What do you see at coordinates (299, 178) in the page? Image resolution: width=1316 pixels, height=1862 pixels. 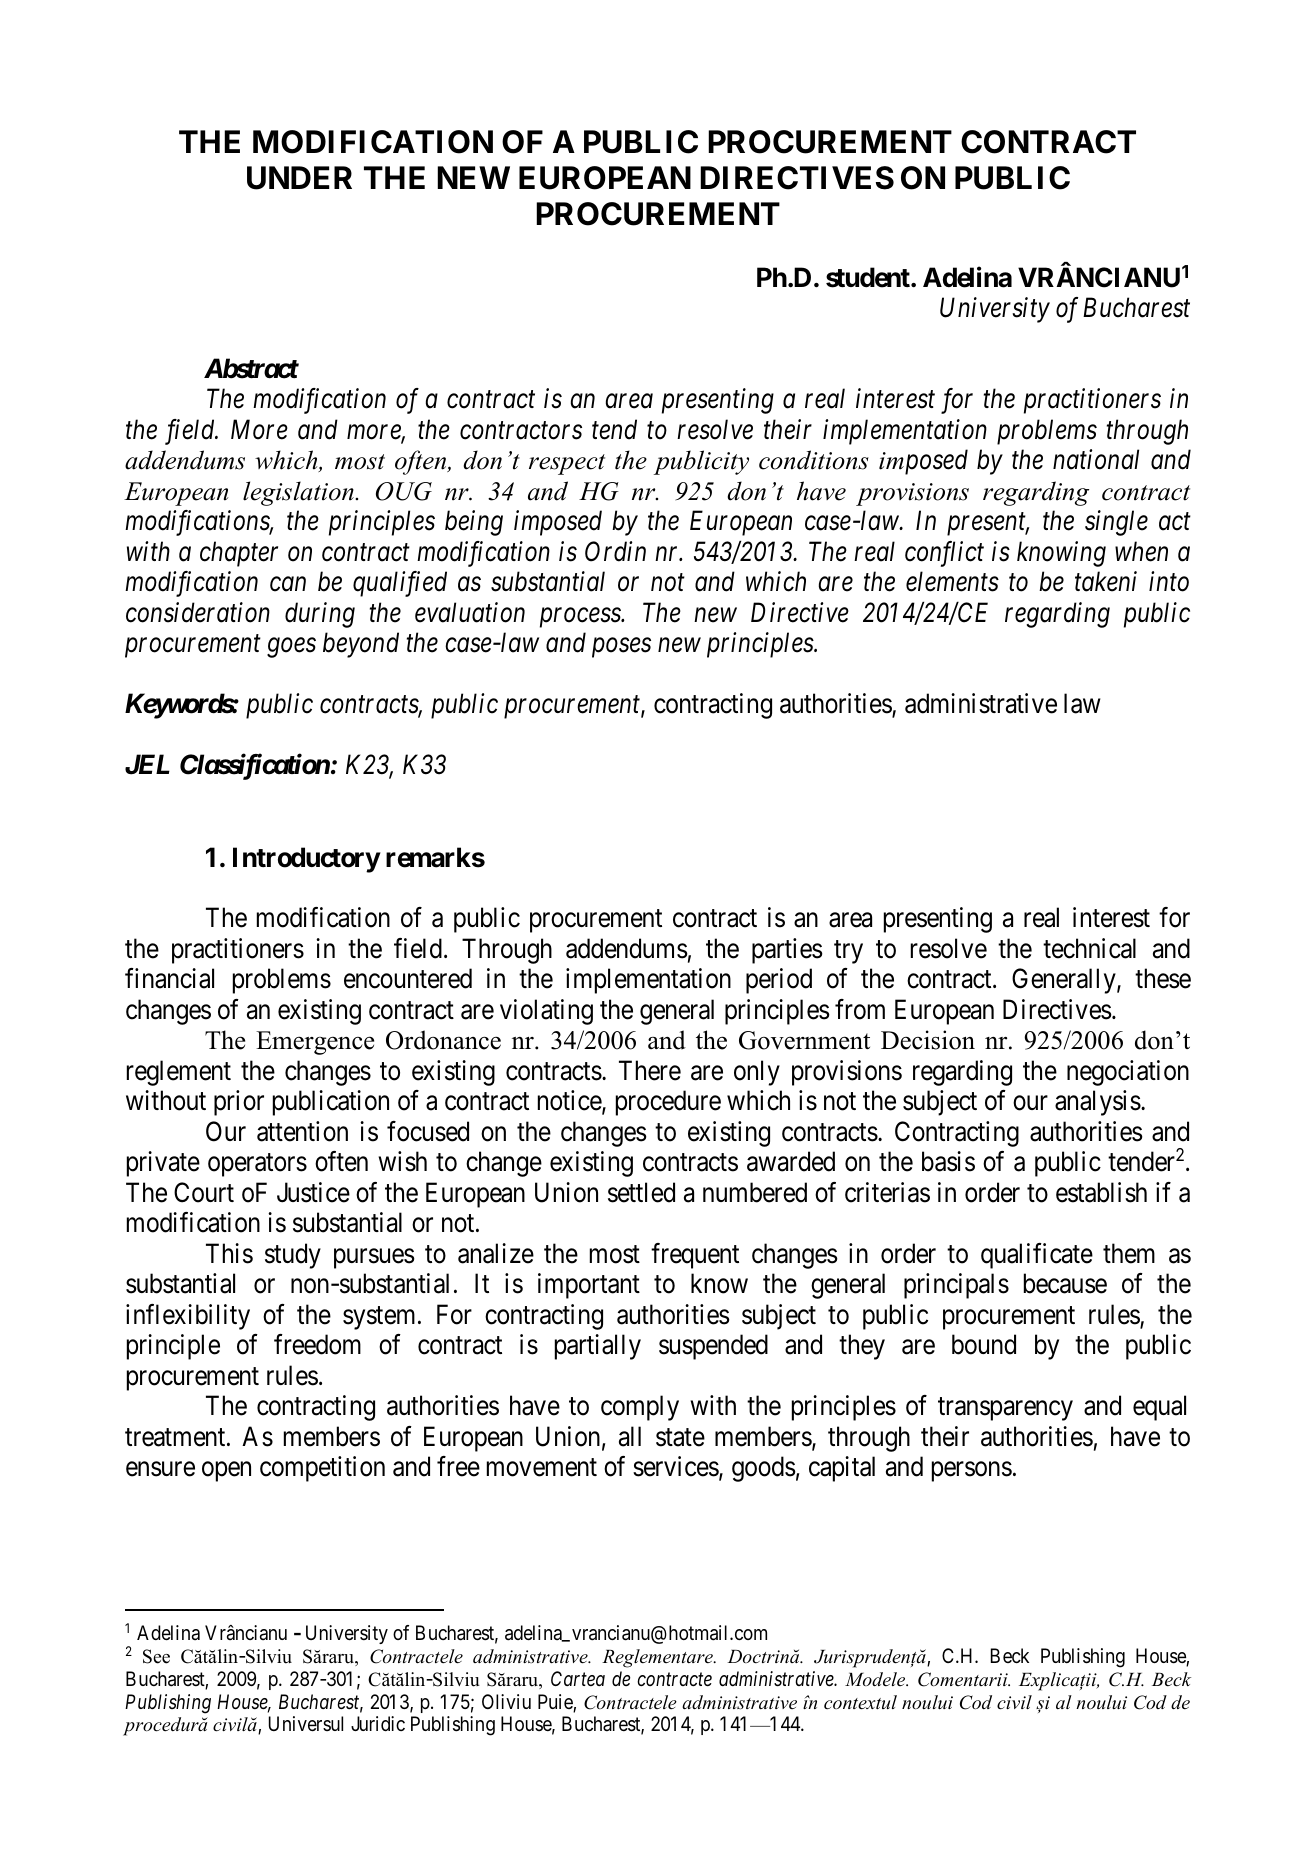 I see `UNDER` at bounding box center [299, 178].
